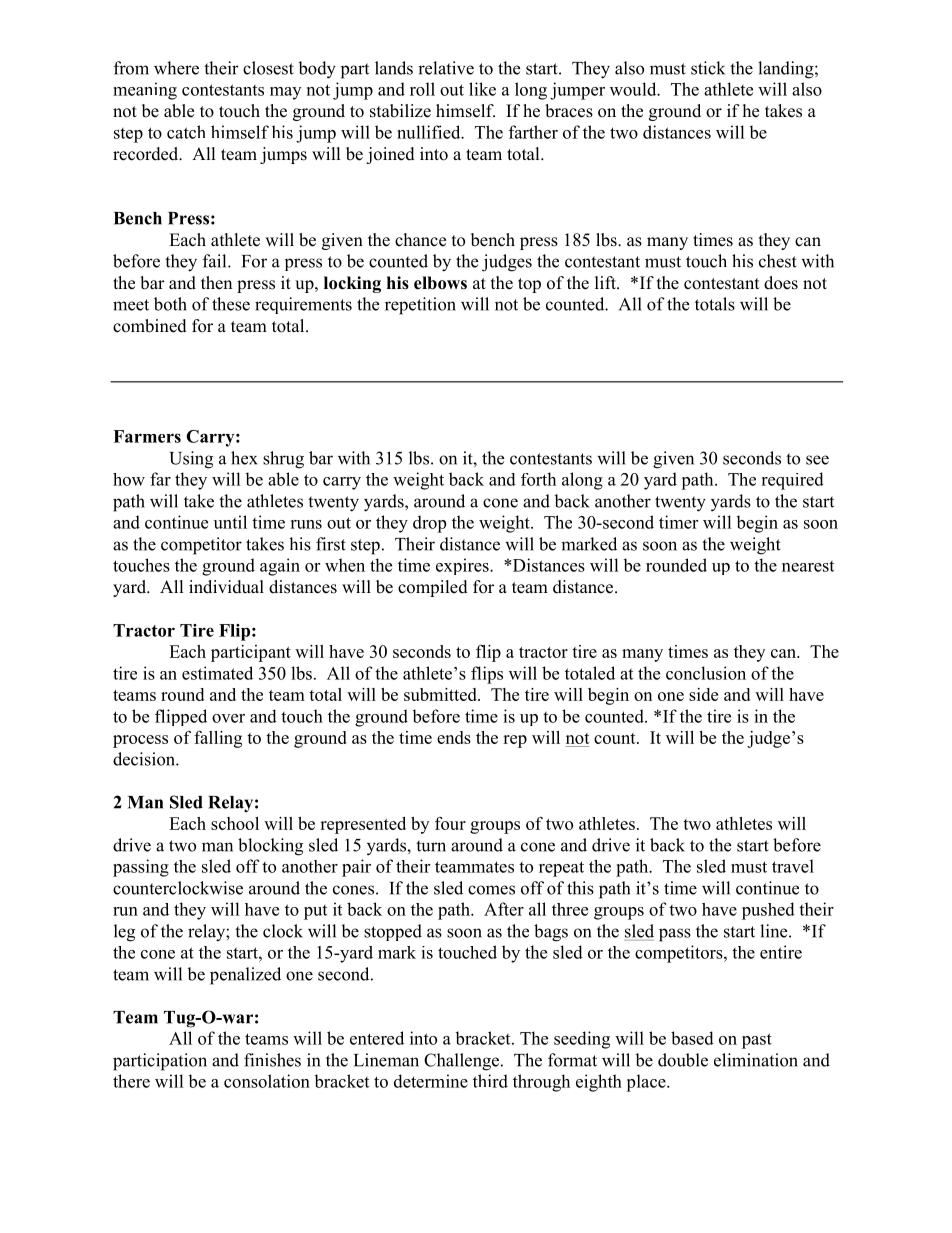 The image size is (952, 1233). What do you see at coordinates (186, 132) in the page?
I see `catch` at bounding box center [186, 132].
